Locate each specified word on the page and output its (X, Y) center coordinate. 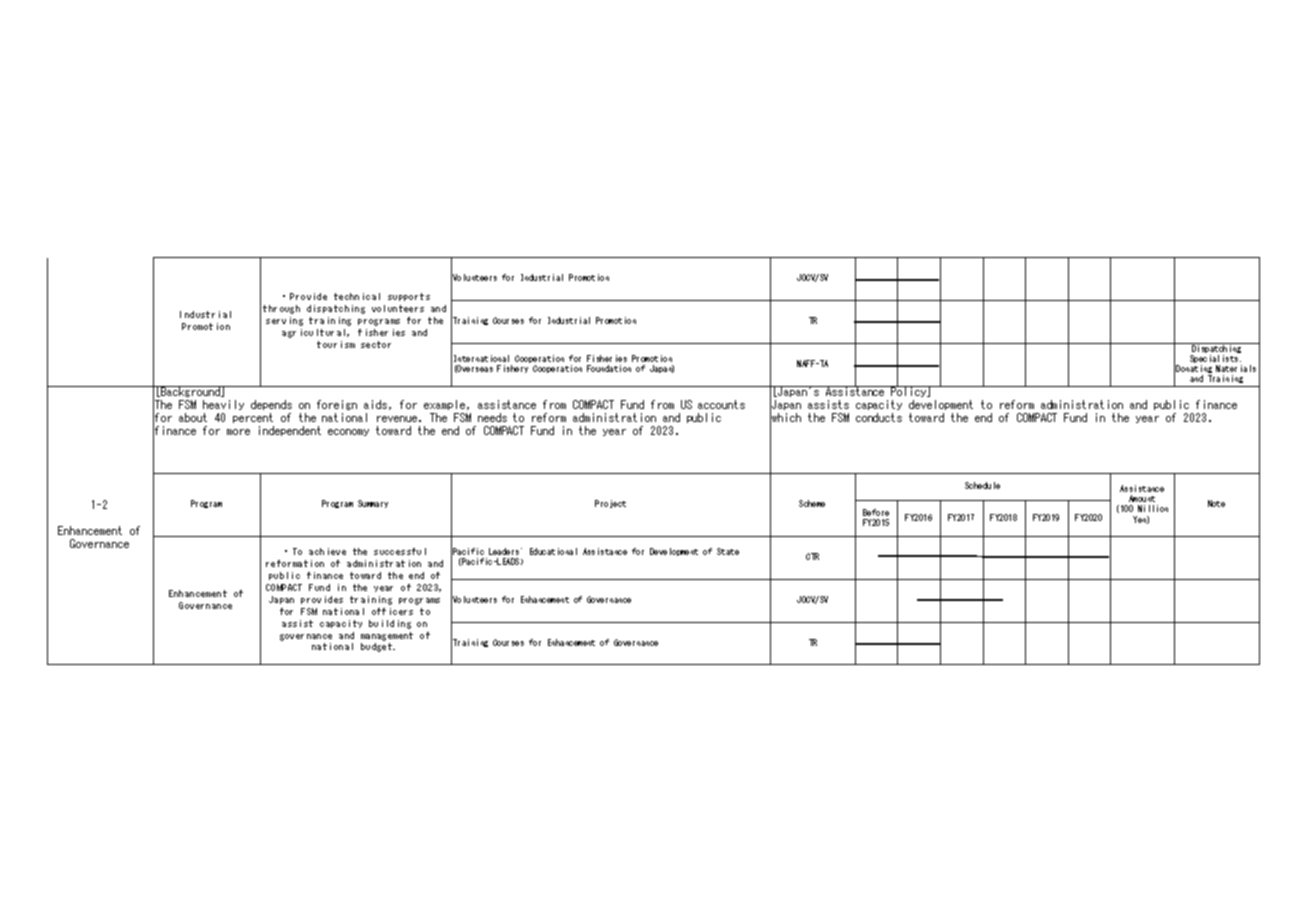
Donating (1194, 370)
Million (1153, 508)
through (281, 309)
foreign (337, 407)
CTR (812, 556)
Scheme (812, 503)
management (387, 638)
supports (409, 297)
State (728, 551)
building (390, 624)
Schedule (982, 485)
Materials (1236, 368)
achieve (327, 551)
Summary (373, 504)
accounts (721, 404)
